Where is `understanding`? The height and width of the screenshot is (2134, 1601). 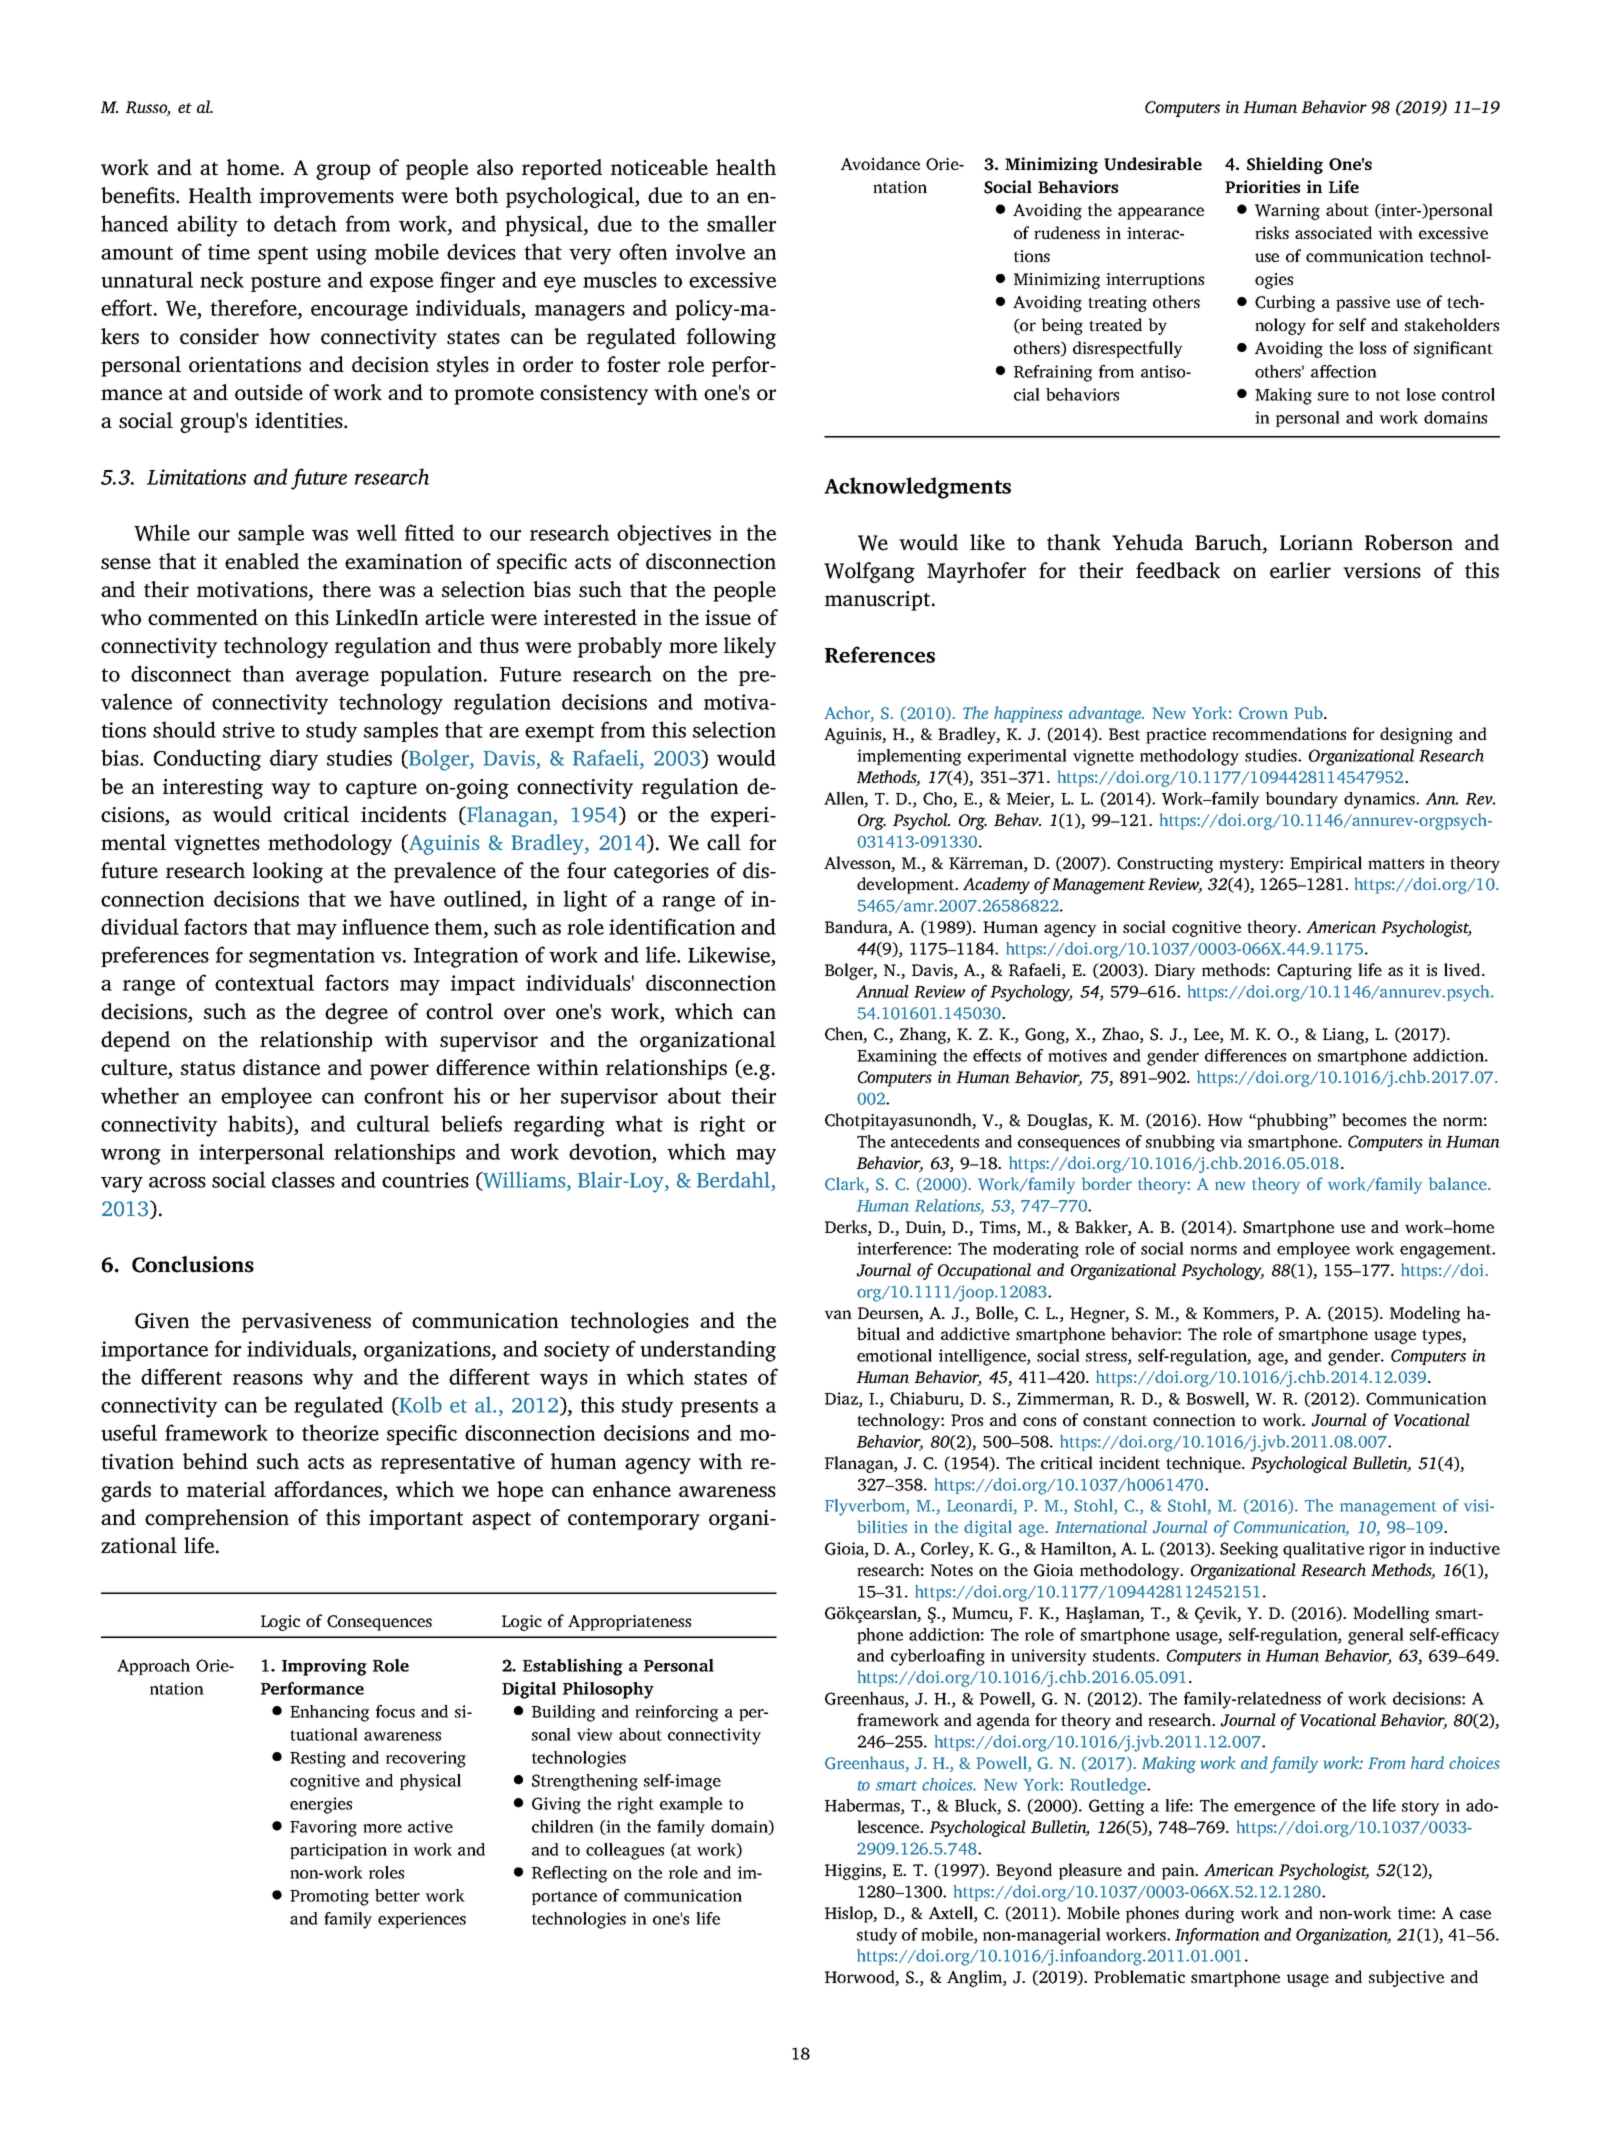
understanding is located at coordinates (708, 1351).
